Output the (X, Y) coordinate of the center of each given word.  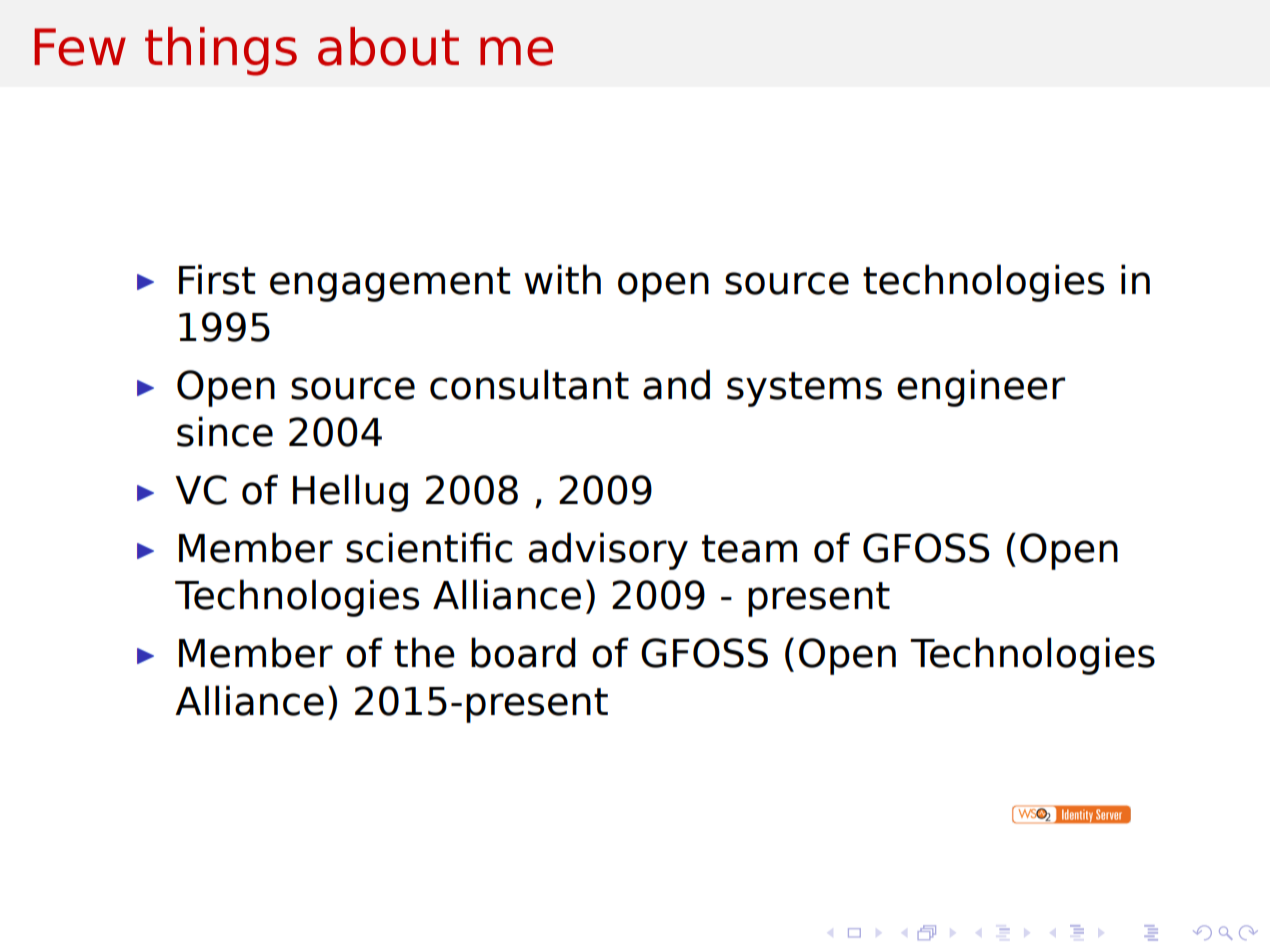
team (749, 549)
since (225, 431)
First (217, 279)
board (523, 652)
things (221, 51)
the (424, 652)
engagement (390, 284)
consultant (529, 384)
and (676, 384)
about (388, 46)
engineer (981, 388)
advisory (608, 551)
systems (804, 389)
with (562, 279)
